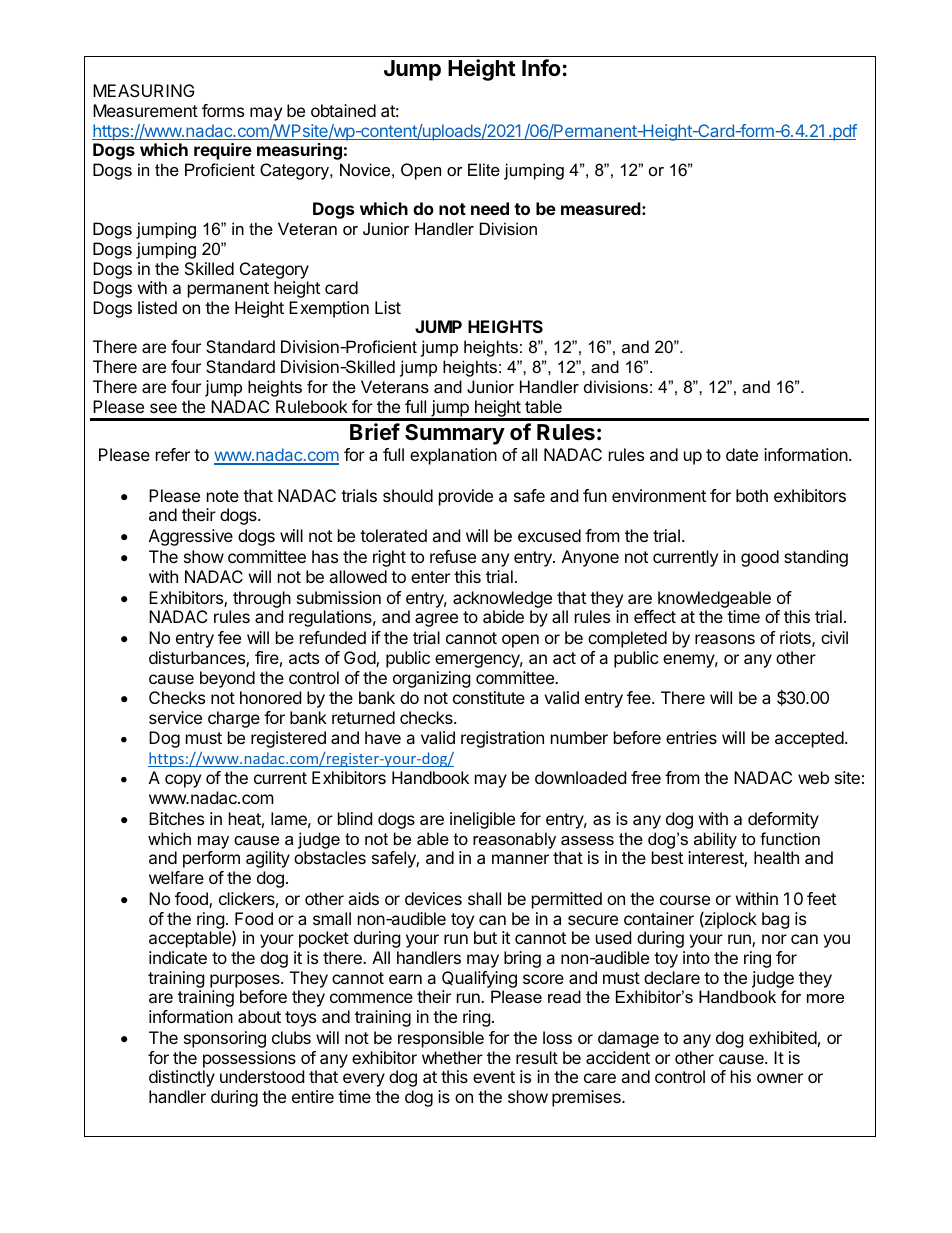 This page has height=1233, width=952. What do you see at coordinates (502, 739) in the page?
I see `registration` at bounding box center [502, 739].
